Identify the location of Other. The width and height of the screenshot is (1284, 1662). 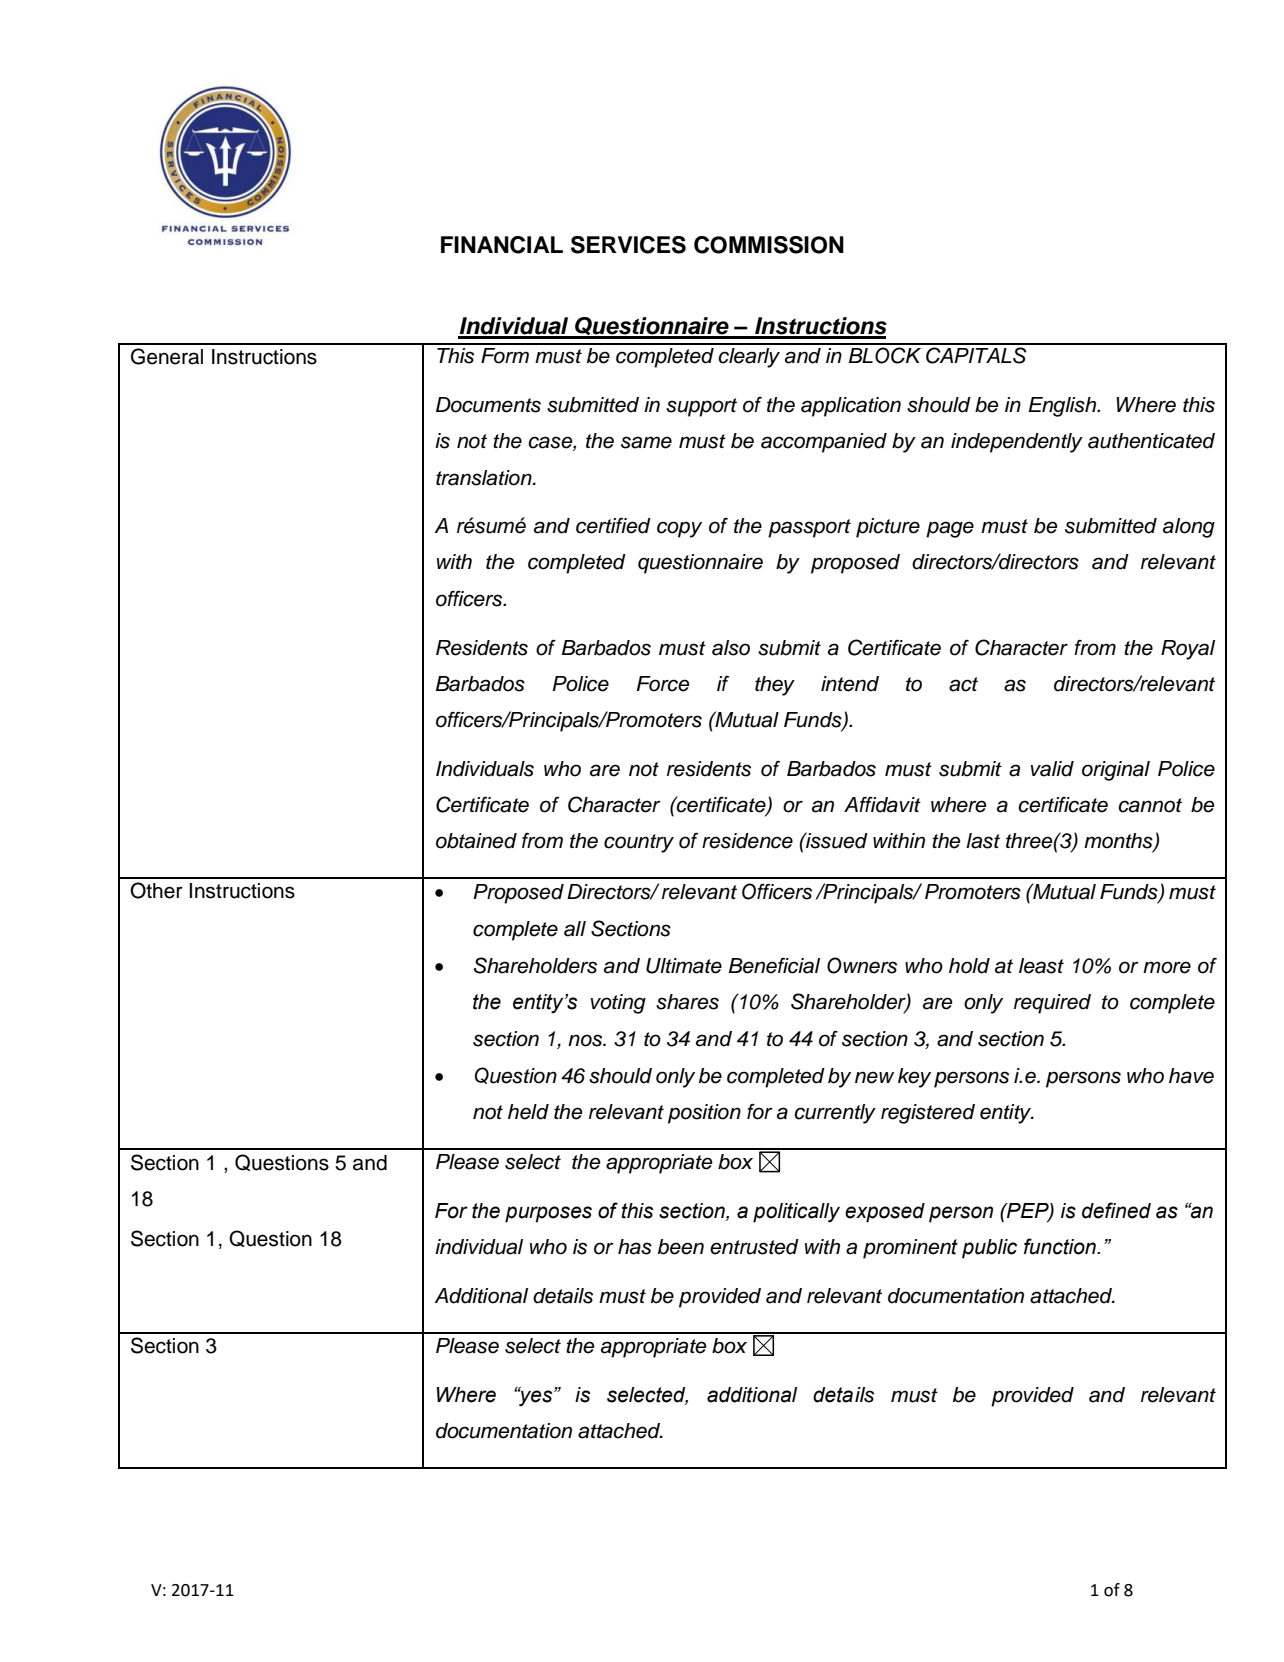
(156, 890).
